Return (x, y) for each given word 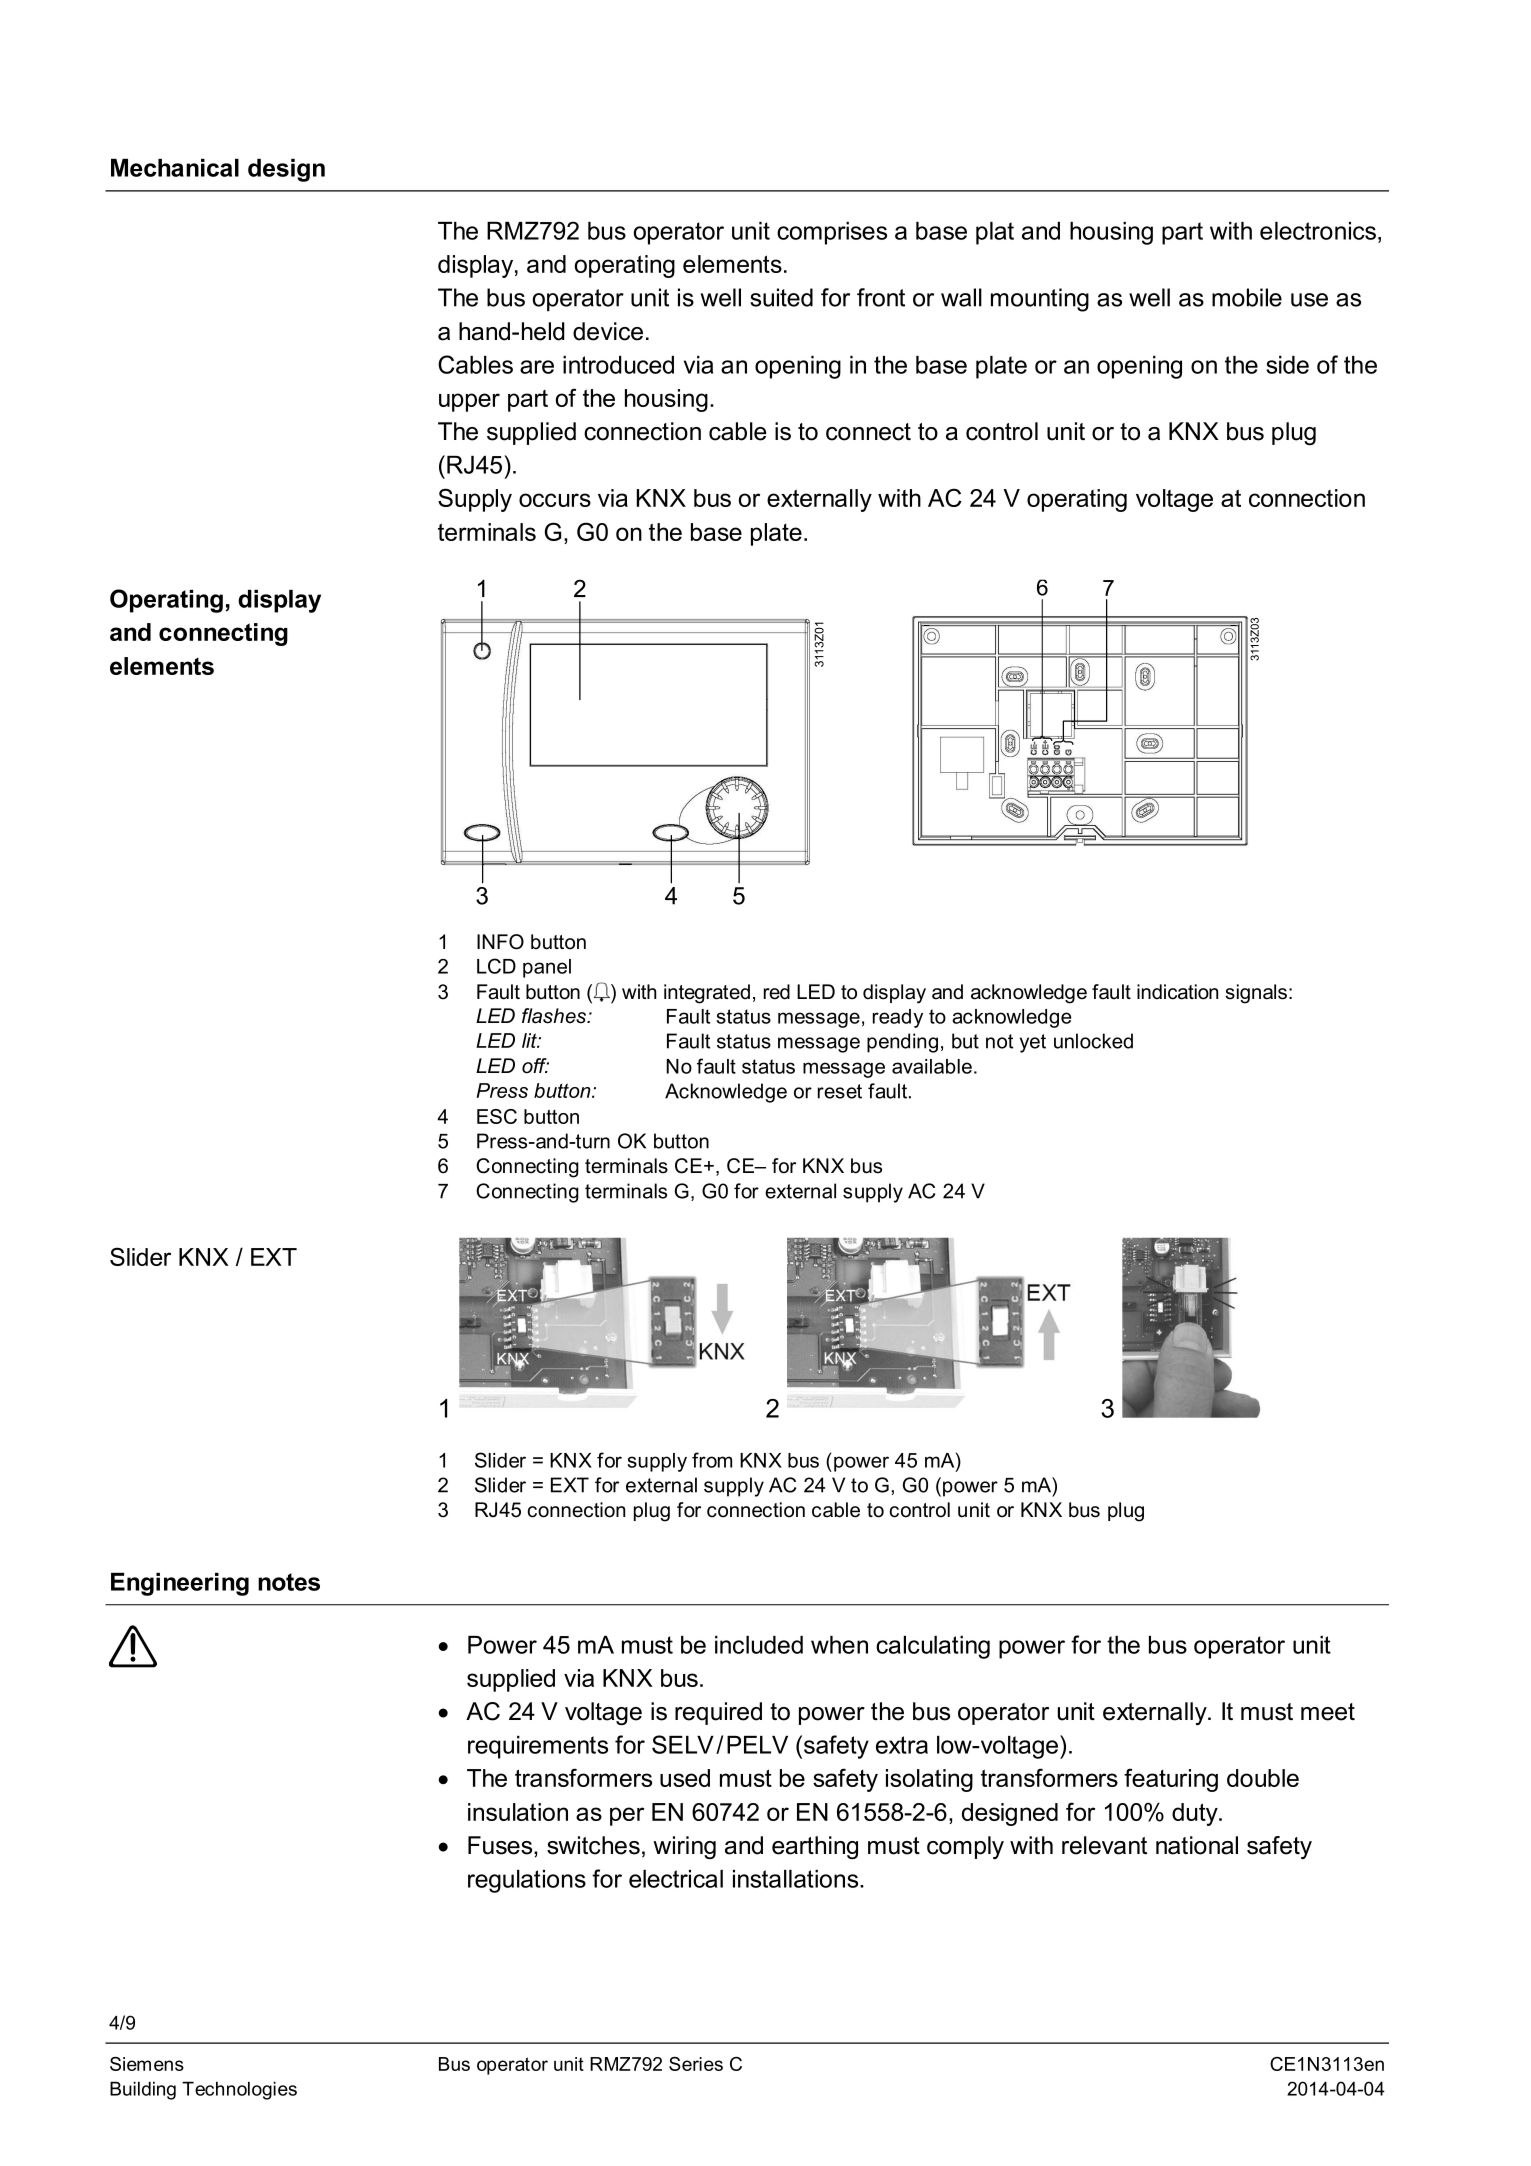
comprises (832, 233)
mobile (1247, 297)
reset (840, 1091)
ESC (497, 1116)
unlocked (1093, 1041)
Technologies (239, 2090)
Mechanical (175, 168)
